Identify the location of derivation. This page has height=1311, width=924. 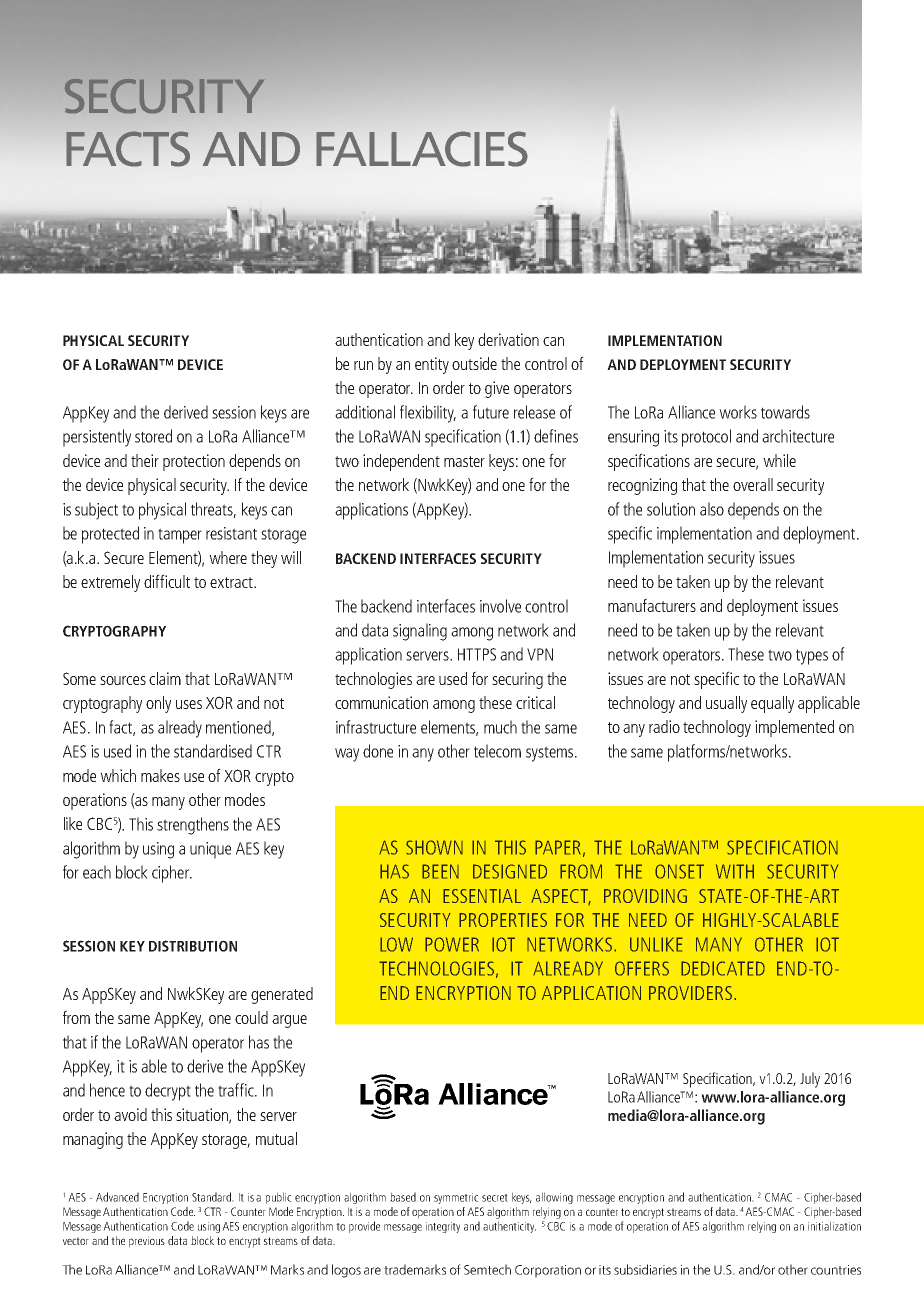
(508, 339).
